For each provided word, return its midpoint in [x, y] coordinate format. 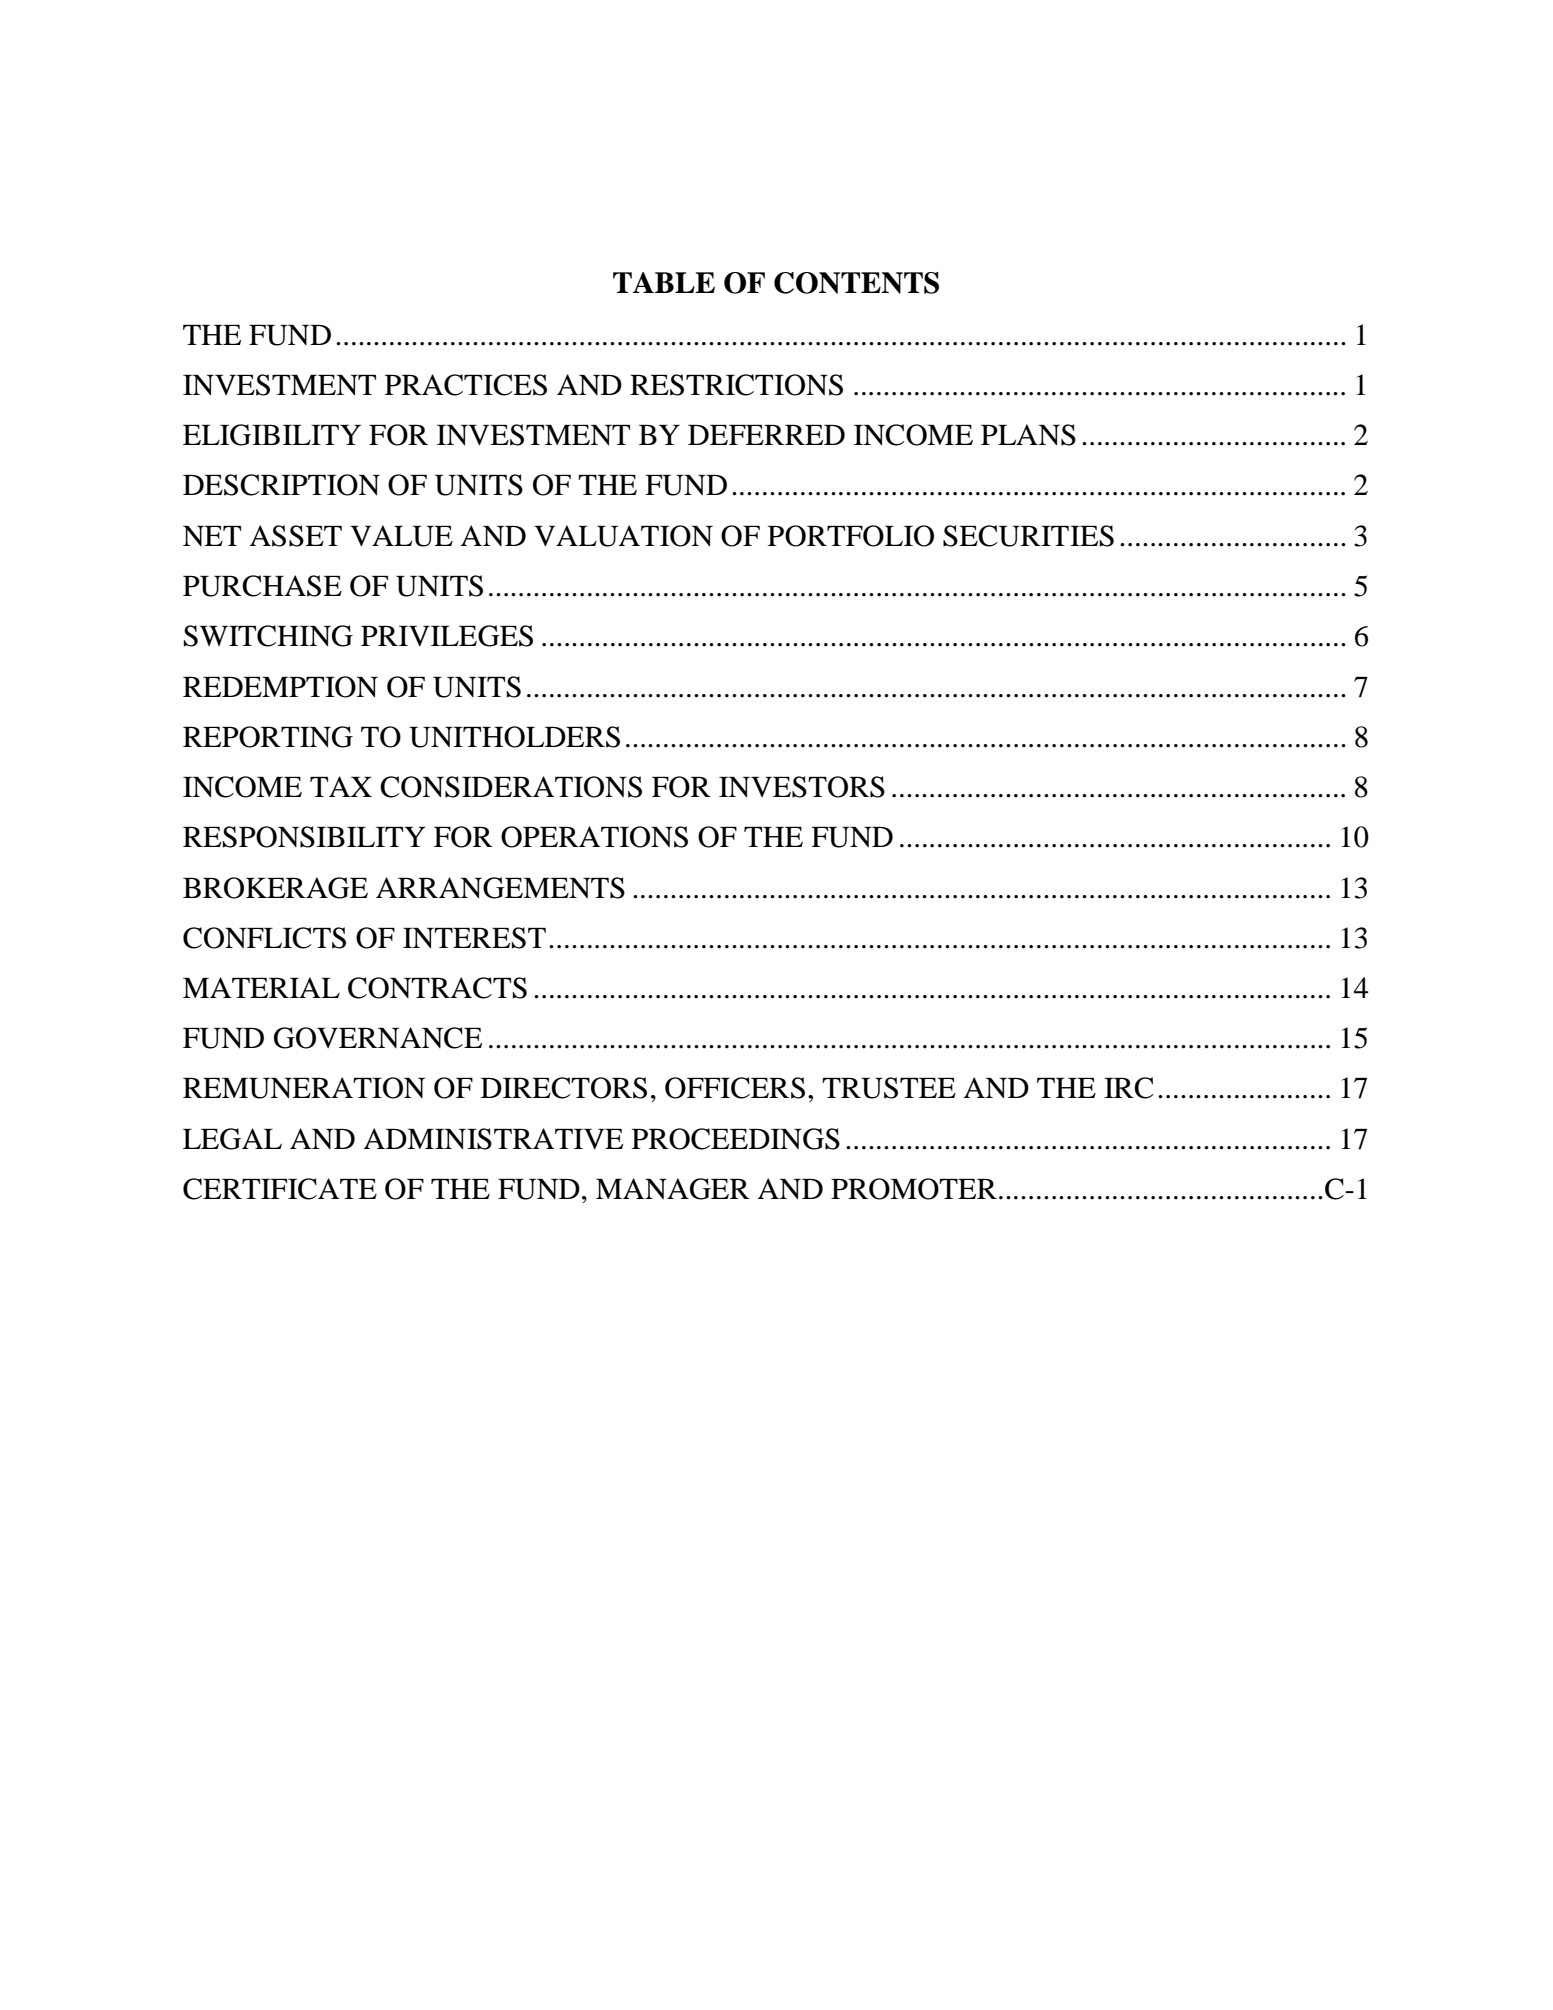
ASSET [295, 536]
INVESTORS [802, 787]
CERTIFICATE [280, 1189]
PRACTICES [466, 385]
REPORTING [268, 737]
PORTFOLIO [851, 536]
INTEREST [474, 938]
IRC [1129, 1088]
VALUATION [623, 536]
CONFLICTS [264, 938]
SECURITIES [1028, 536]
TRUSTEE [889, 1088]
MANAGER [673, 1189]
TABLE [664, 282]
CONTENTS [856, 283]
